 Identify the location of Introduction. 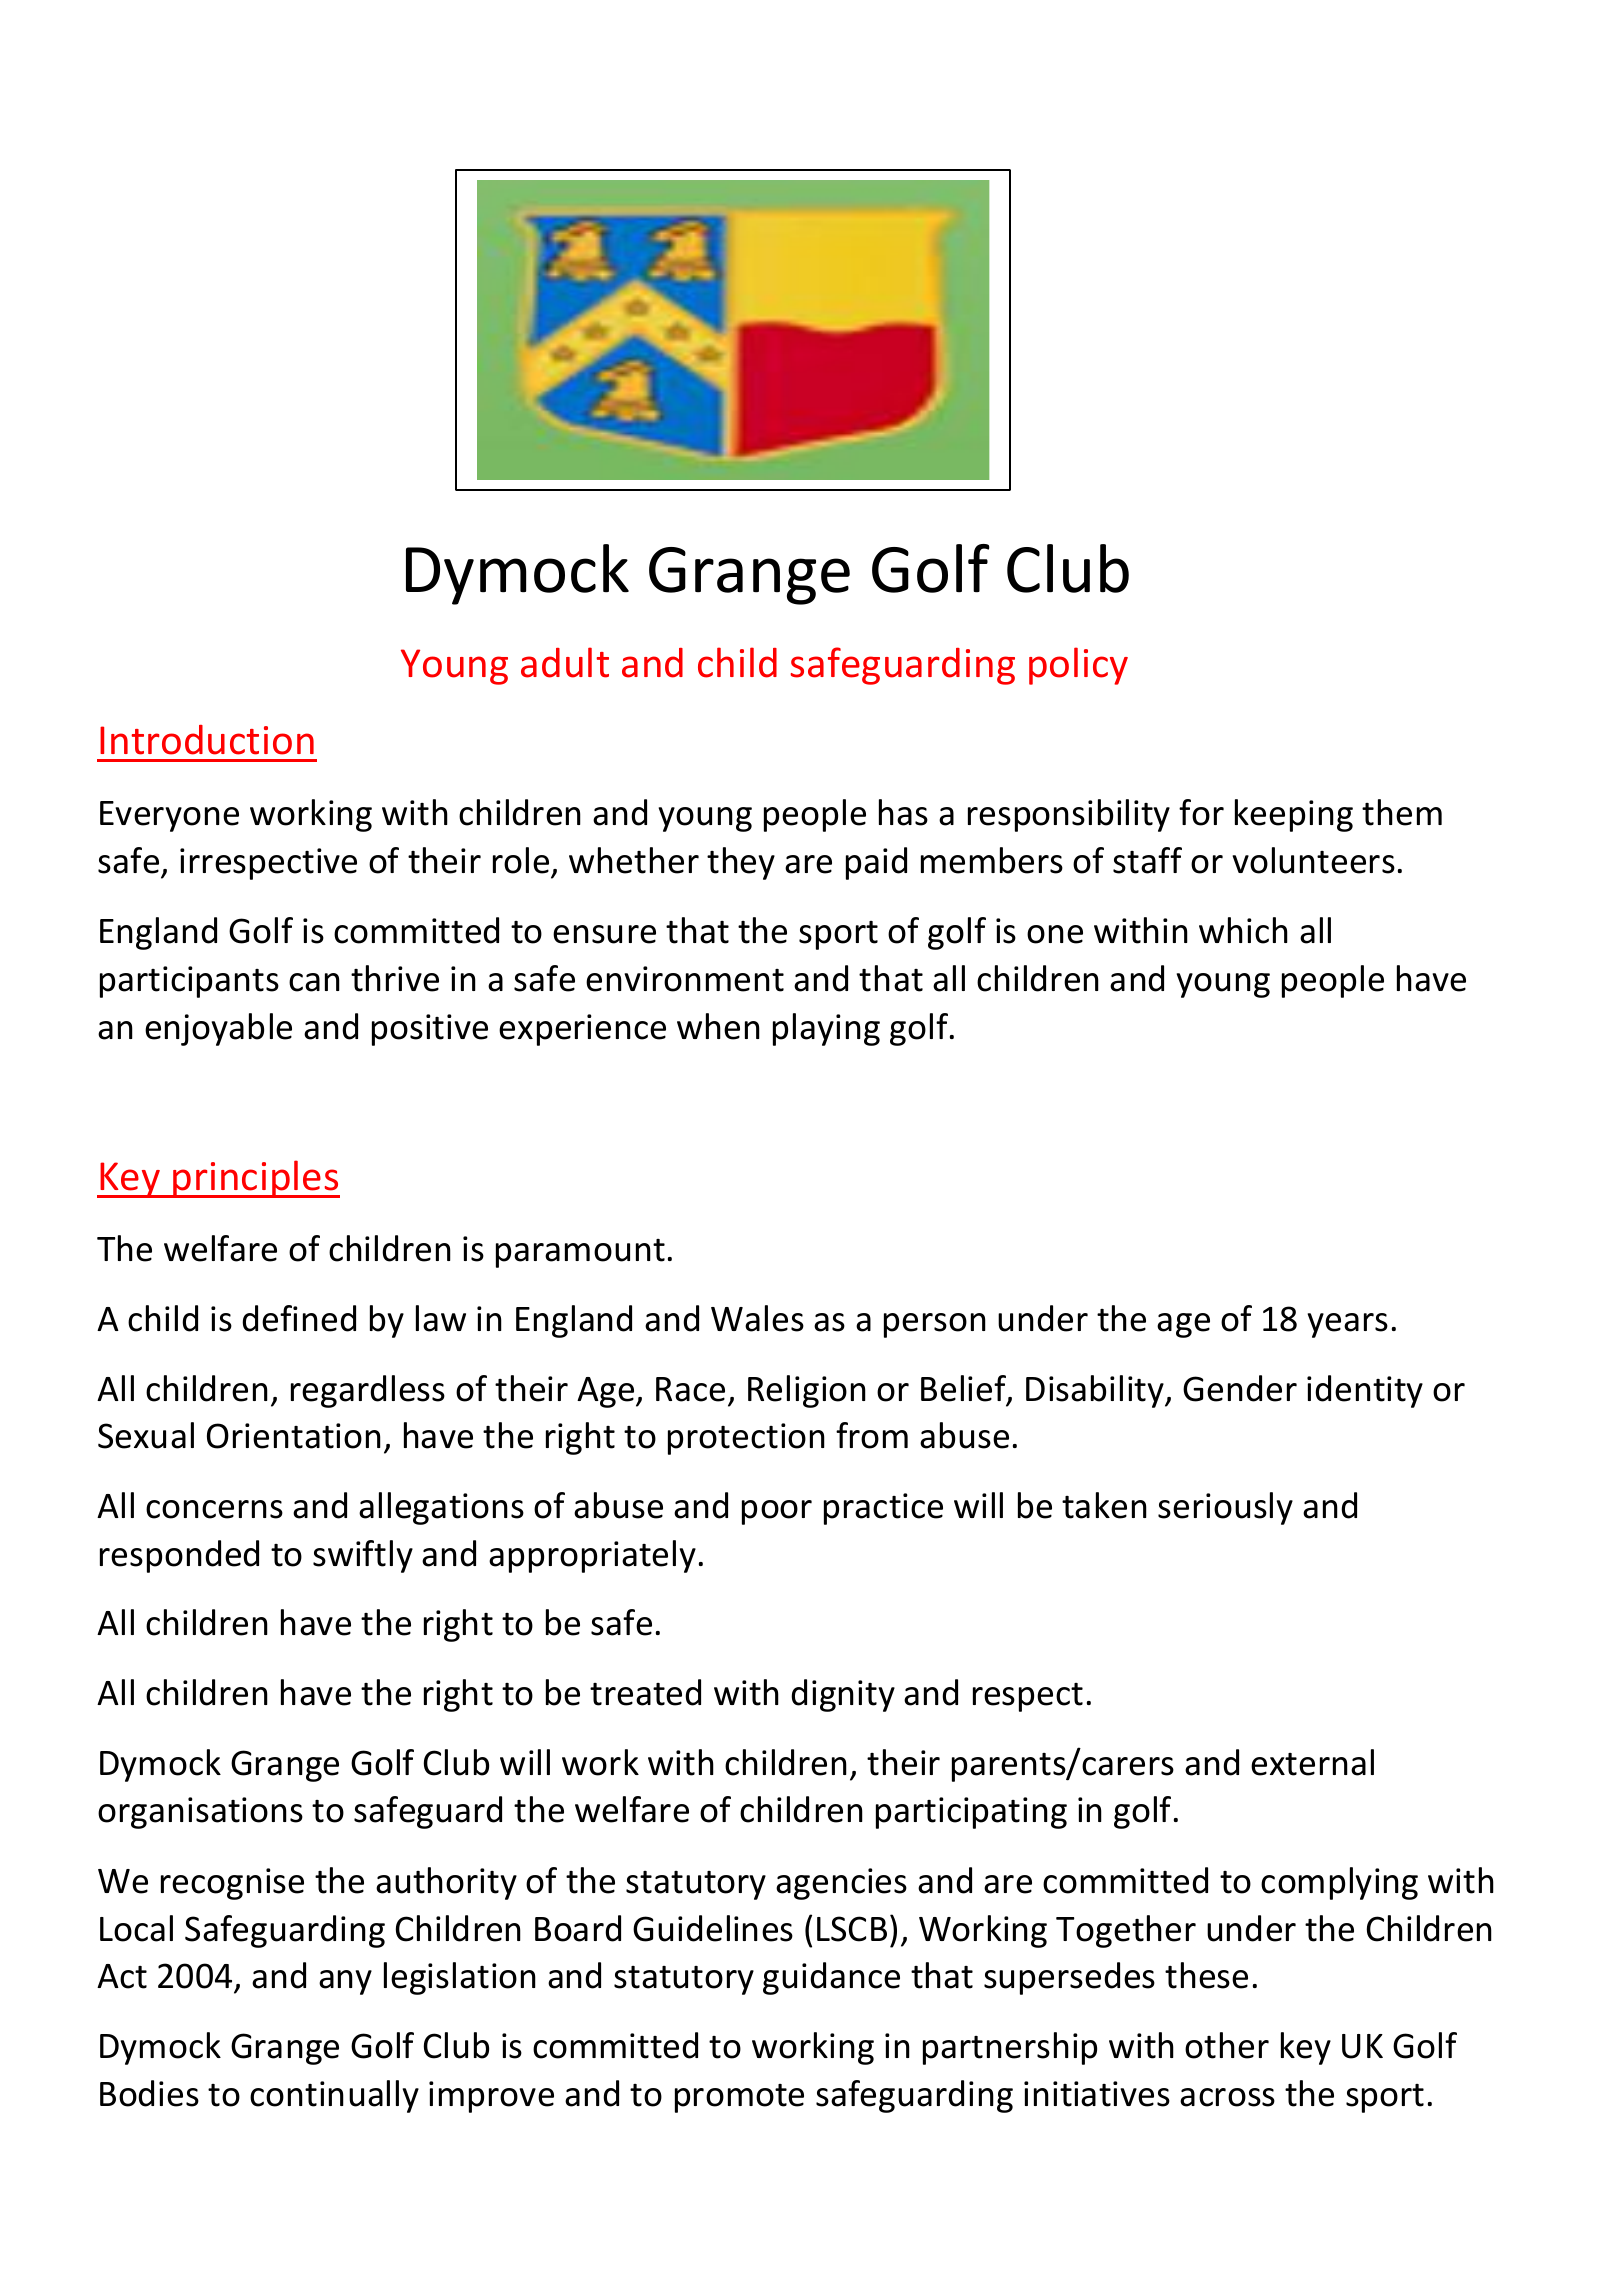
(207, 740).
